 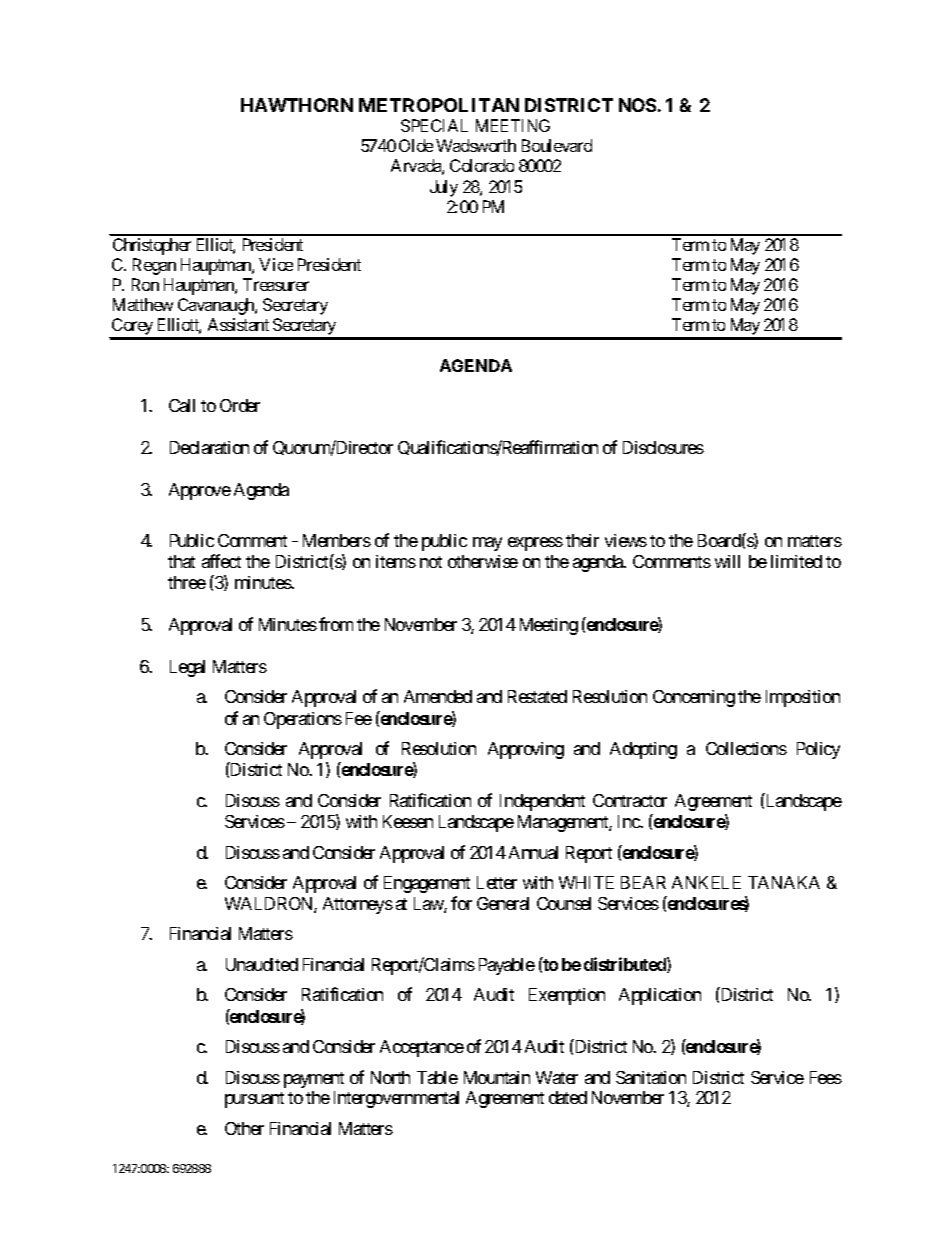 What do you see at coordinates (476, 145) in the image?
I see `Wadsworth` at bounding box center [476, 145].
